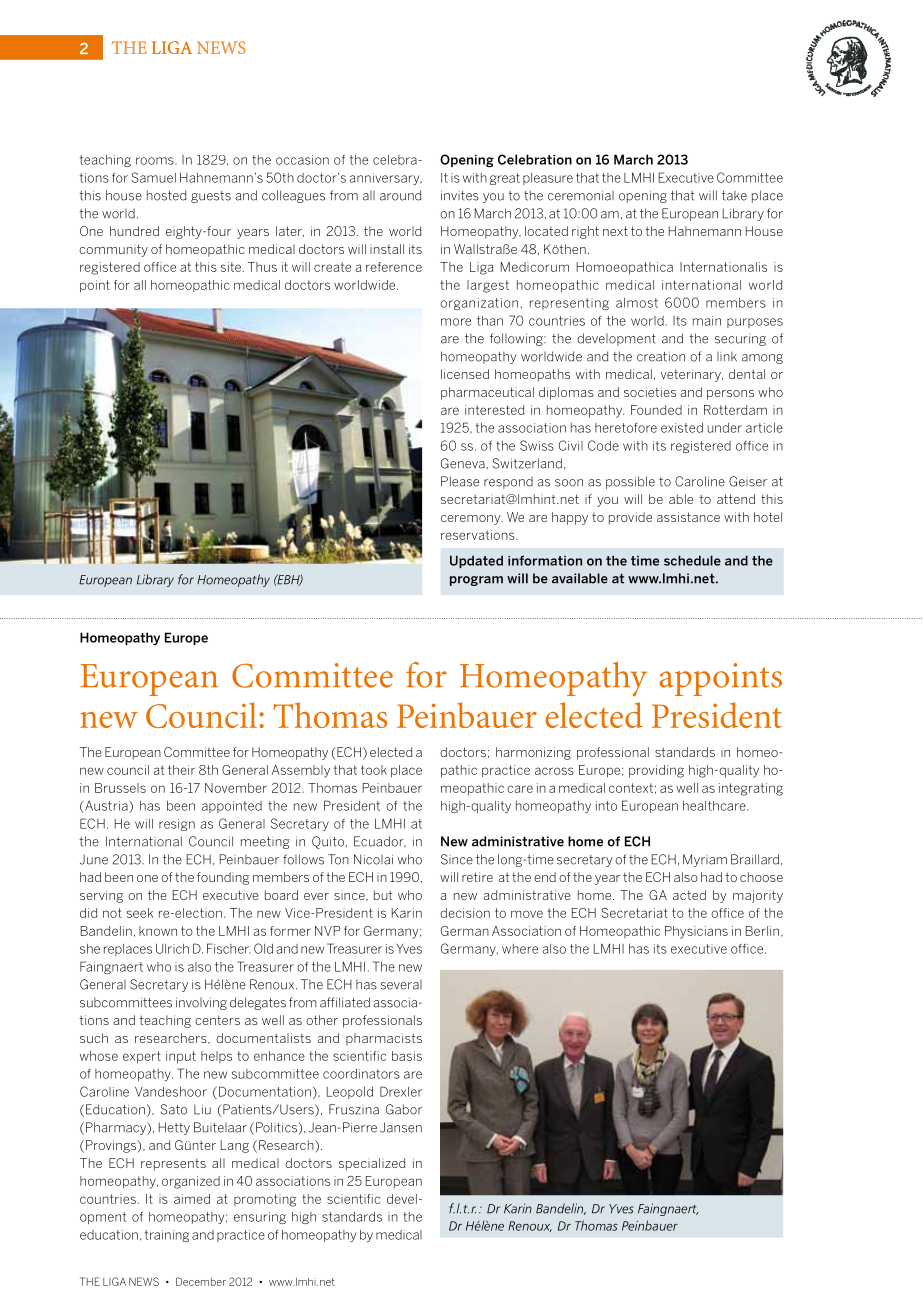 The height and width of the document is (1308, 924). What do you see at coordinates (140, 913) in the document?
I see `seek` at bounding box center [140, 913].
